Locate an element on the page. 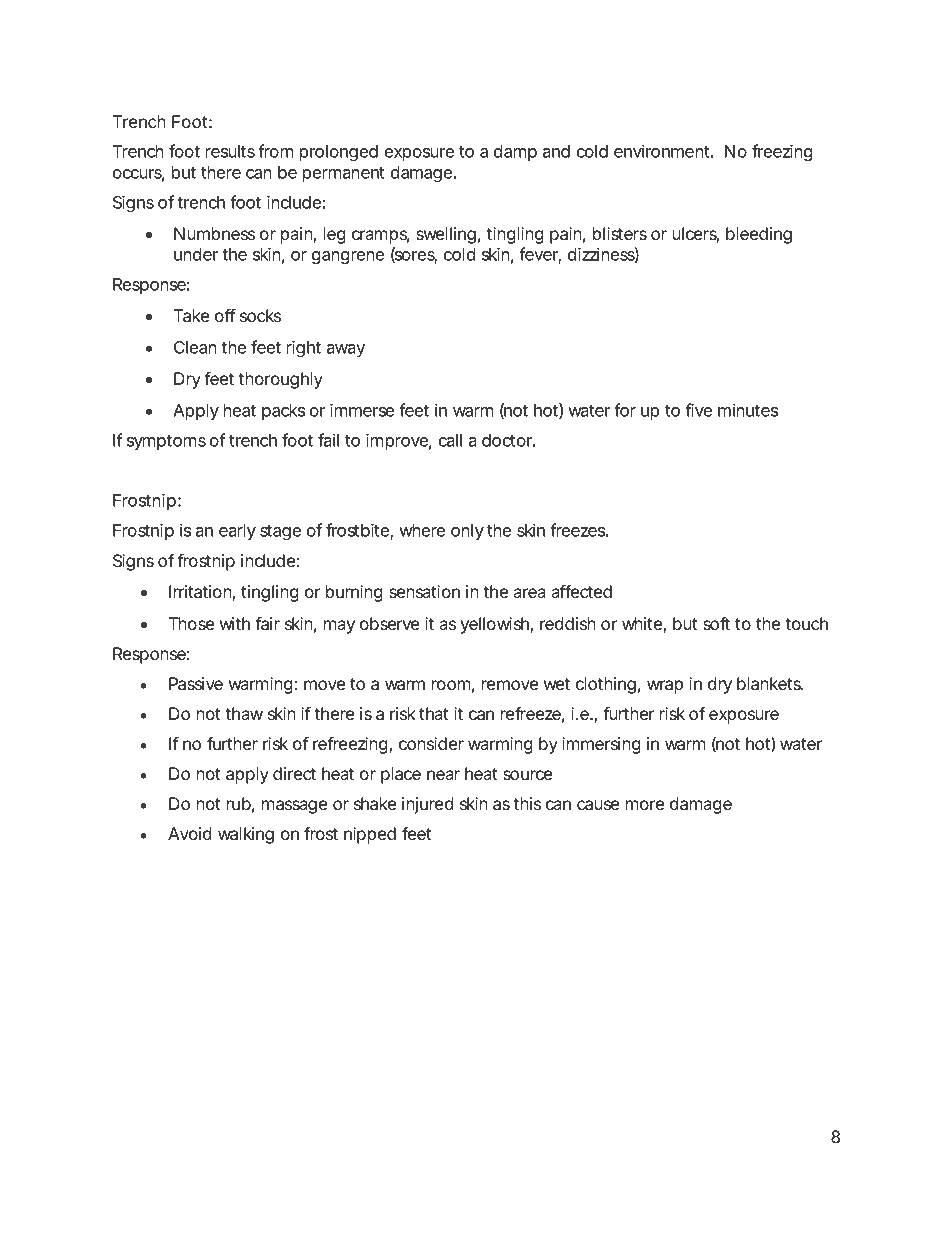 The image size is (952, 1233). Avoid is located at coordinates (190, 833).
